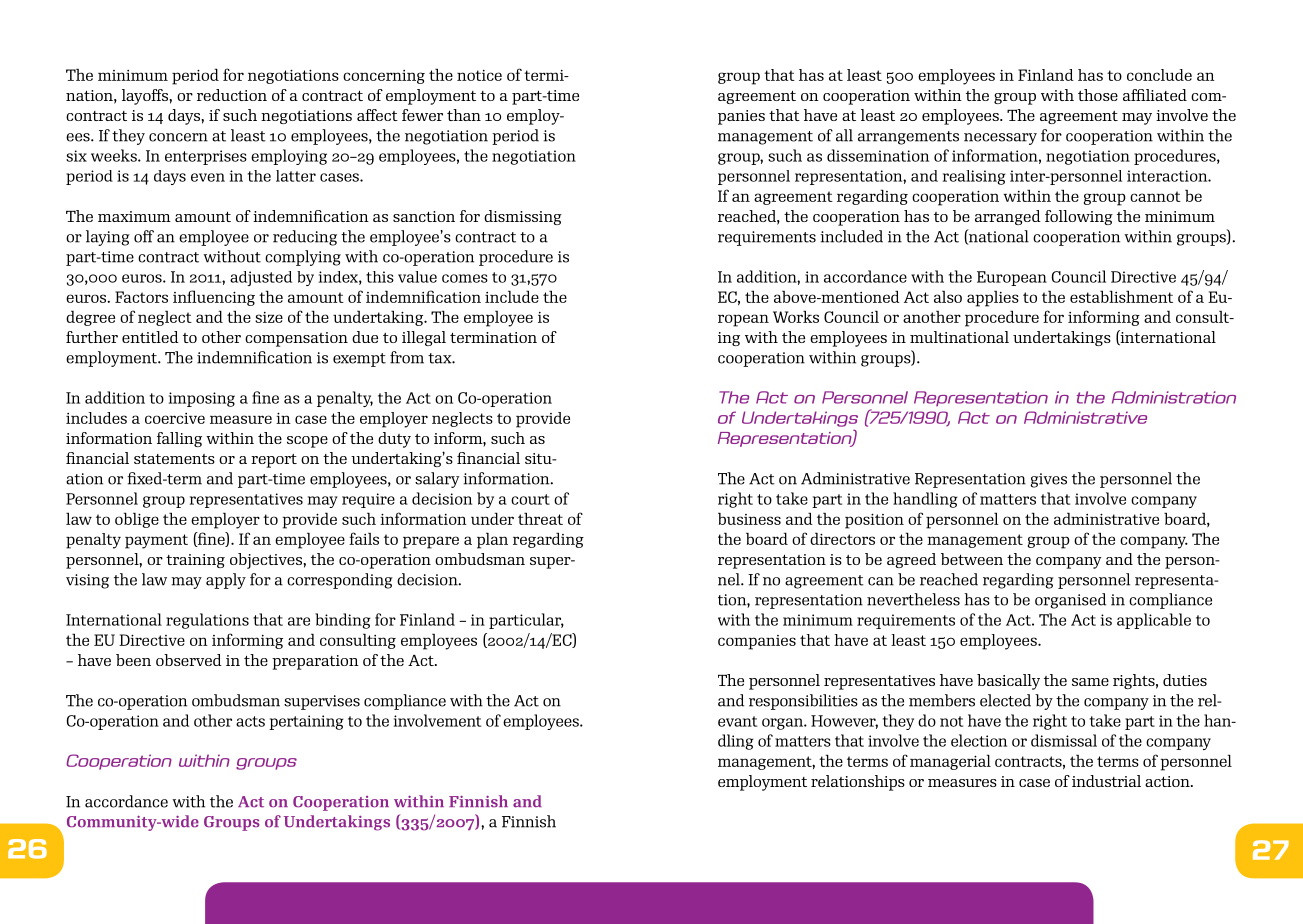 This document has width=1303, height=924. Describe the element at coordinates (540, 518) in the document. I see `threat` at that location.
